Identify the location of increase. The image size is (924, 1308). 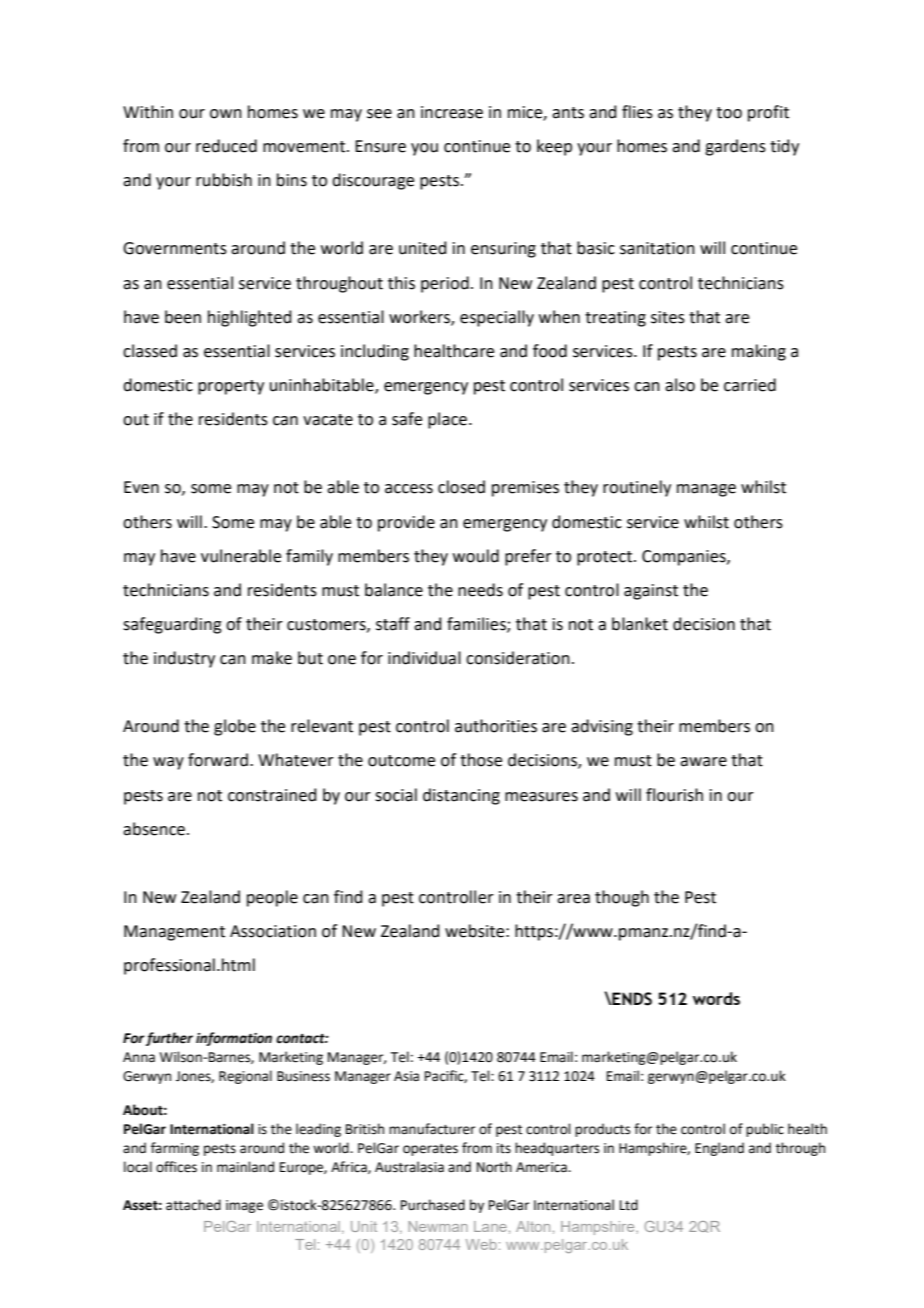
(452, 112).
